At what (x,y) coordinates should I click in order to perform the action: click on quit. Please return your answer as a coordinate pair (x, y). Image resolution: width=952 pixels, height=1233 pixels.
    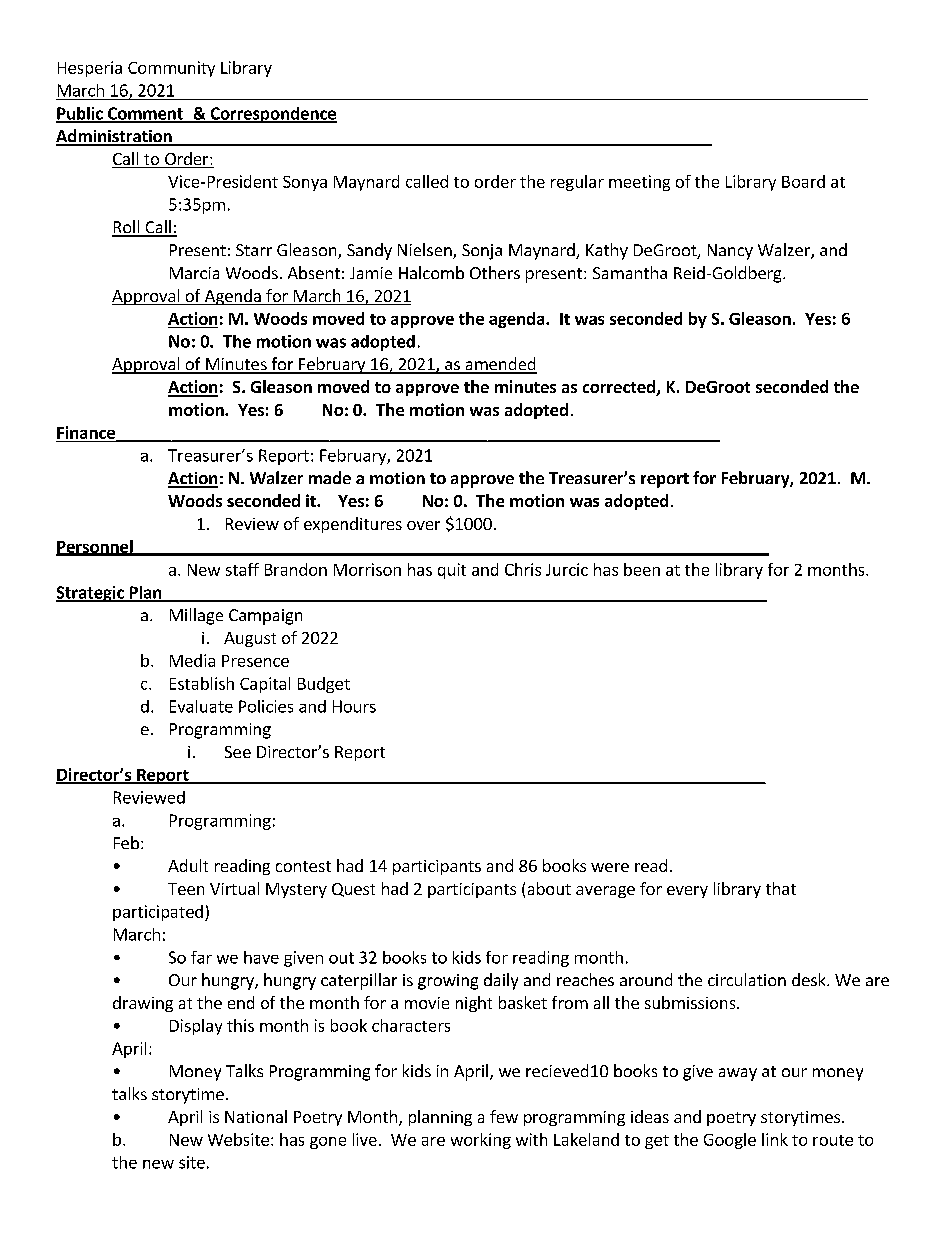
    Looking at the image, I should click on (452, 571).
